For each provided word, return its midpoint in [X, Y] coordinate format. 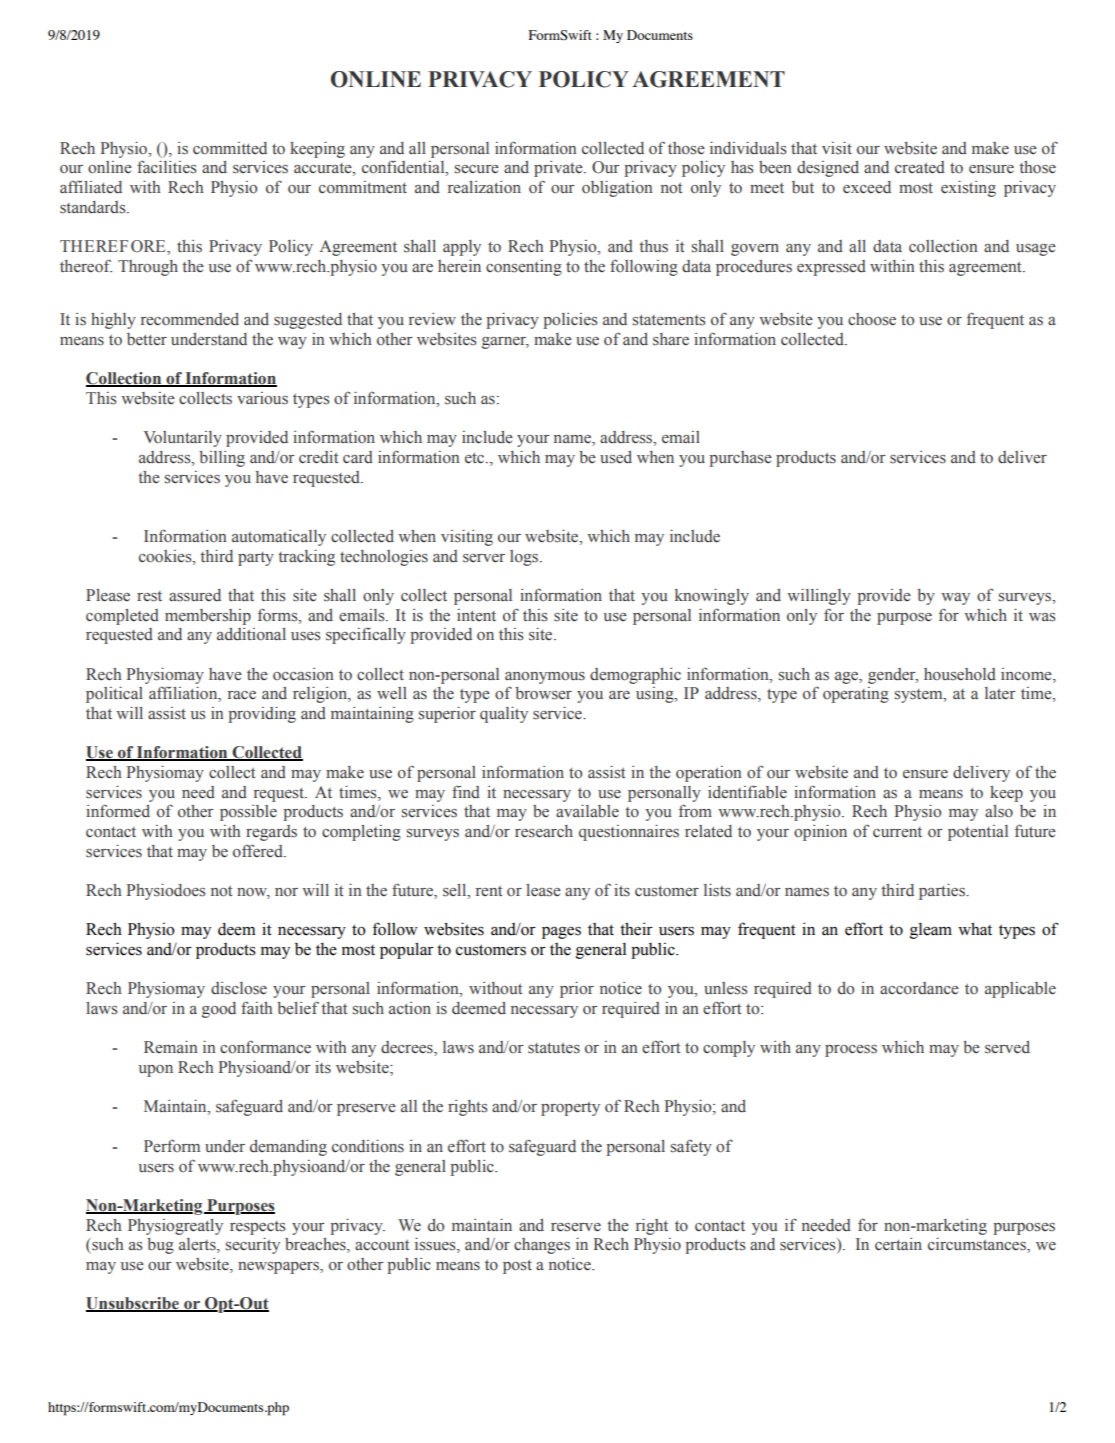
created [920, 167]
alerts [198, 1245]
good [219, 1010]
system [920, 696]
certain [898, 1244]
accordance [919, 988]
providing [262, 715]
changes [542, 1246]
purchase [740, 459]
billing [222, 459]
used [616, 457]
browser [543, 693]
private [559, 169]
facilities [166, 167]
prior [577, 990]
